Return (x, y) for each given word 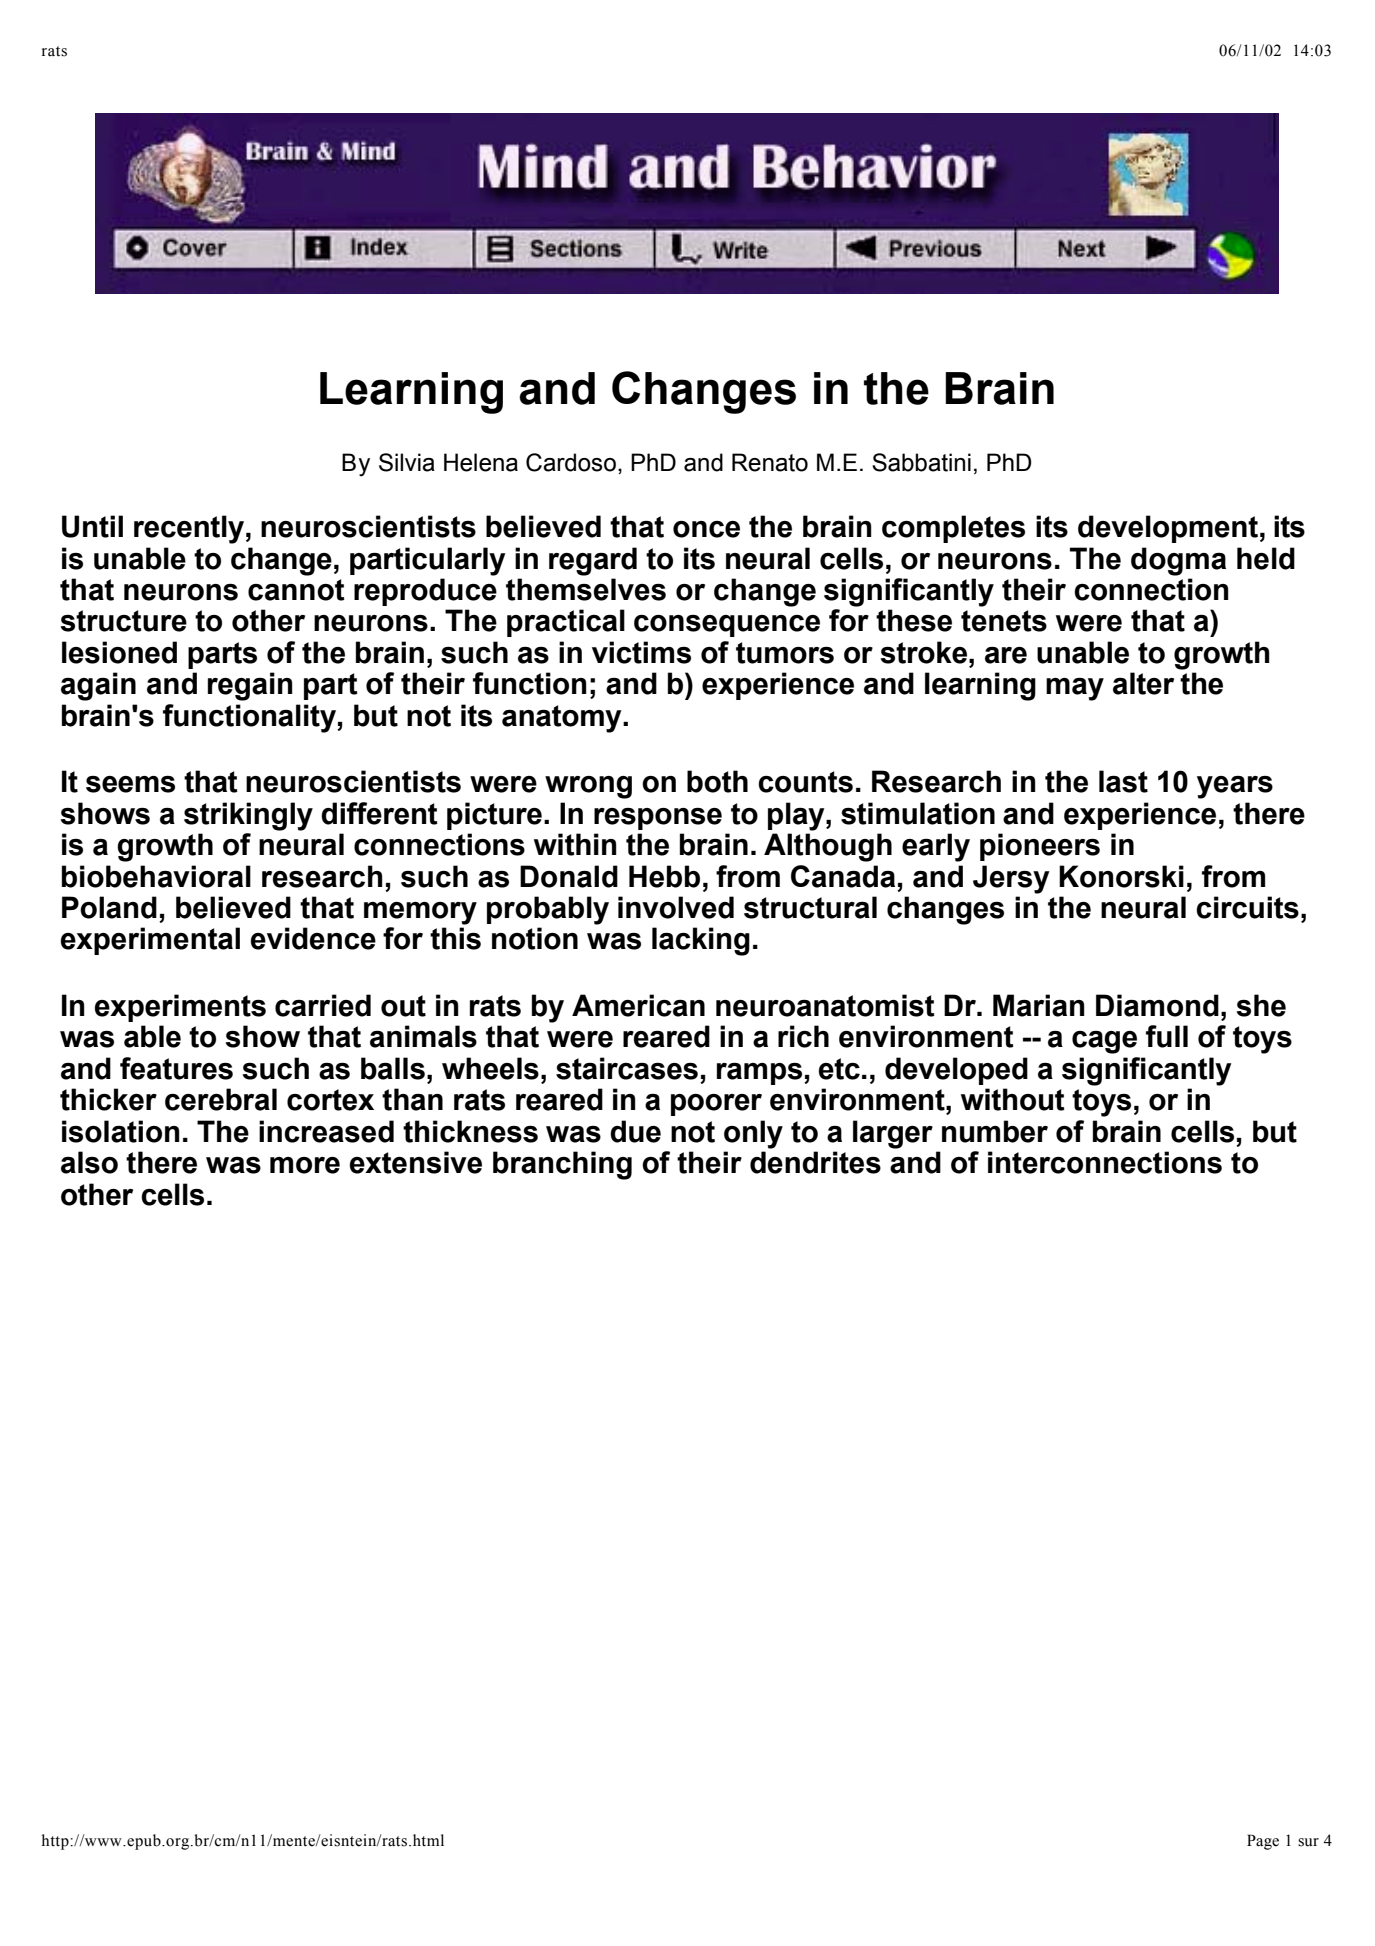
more (305, 1165)
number (995, 1131)
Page (1263, 1842)
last (1123, 781)
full (1167, 1036)
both (717, 781)
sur (1308, 1842)
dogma (1178, 561)
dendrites (815, 1162)
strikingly (248, 816)
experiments (180, 1008)
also (89, 1162)
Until (92, 526)
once (706, 529)
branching (562, 1165)
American (638, 1005)
